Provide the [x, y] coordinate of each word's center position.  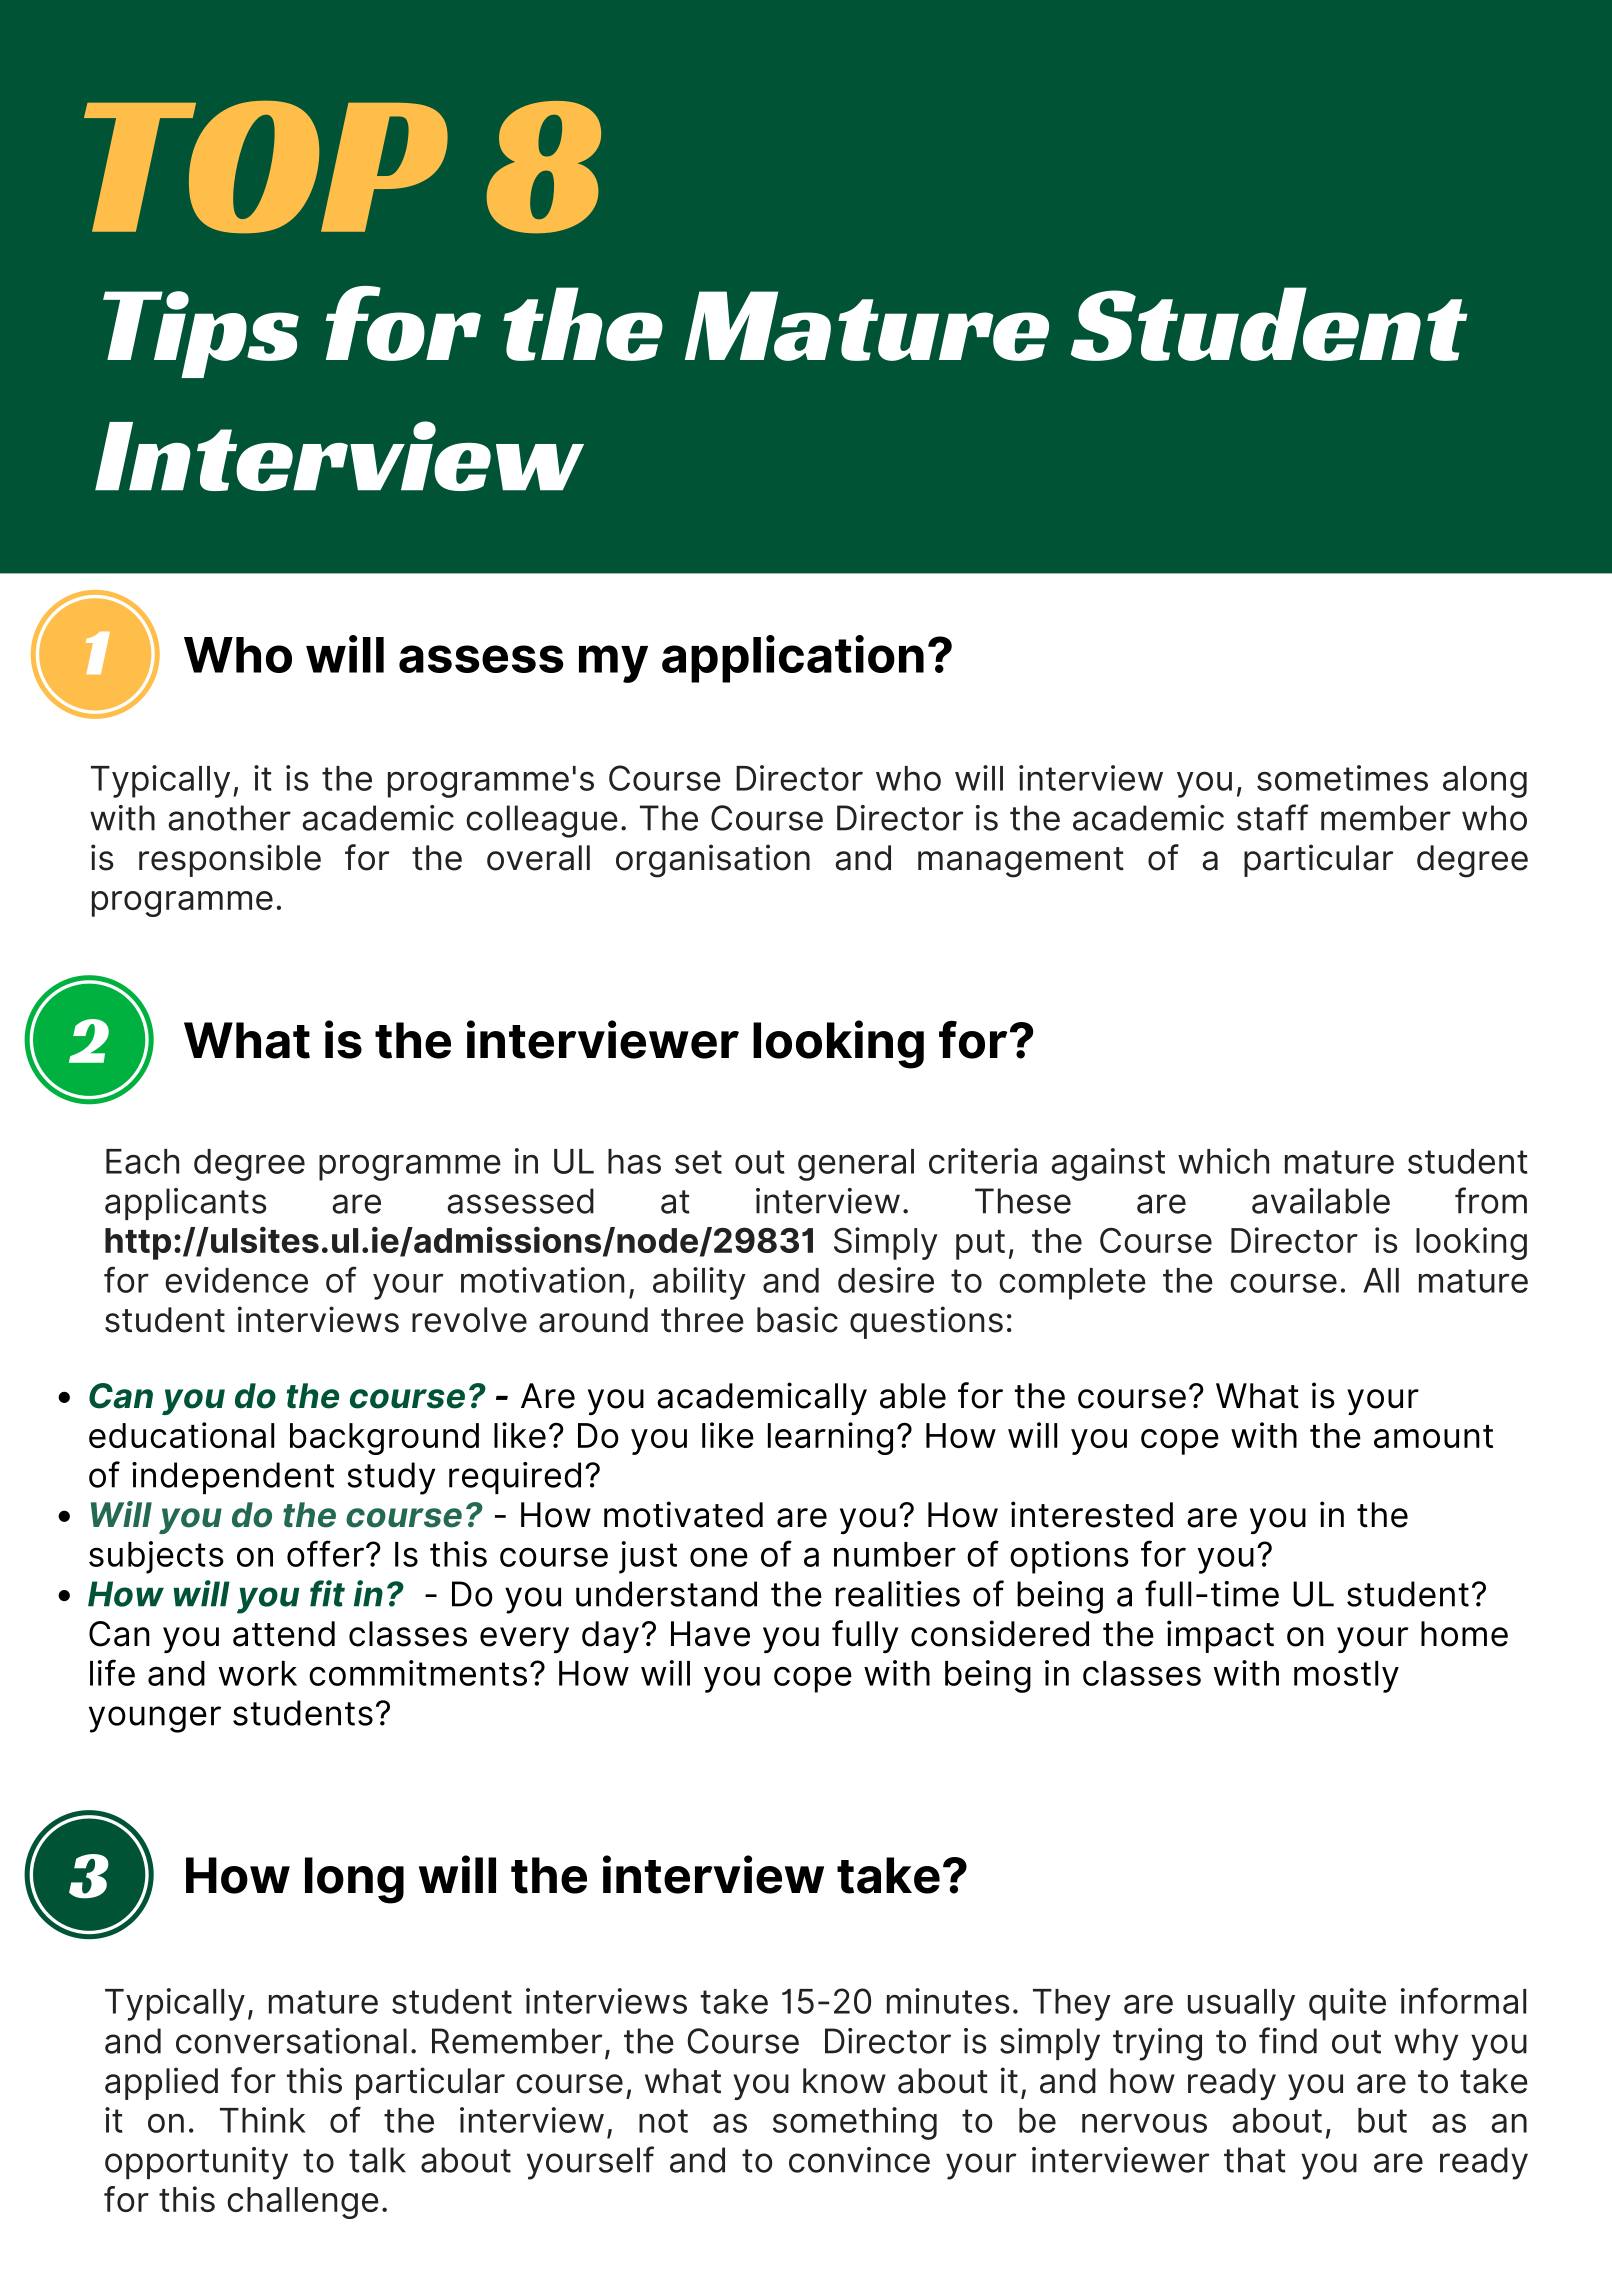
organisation [713, 861]
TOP [266, 167]
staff [1273, 817]
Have [710, 1634]
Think [263, 2120]
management [1021, 862]
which [1223, 1161]
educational [181, 1435]
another [230, 818]
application [793, 659]
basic [797, 1319]
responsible [230, 860]
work [257, 1673]
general [856, 1165]
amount [1433, 1436]
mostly [1346, 1677]
